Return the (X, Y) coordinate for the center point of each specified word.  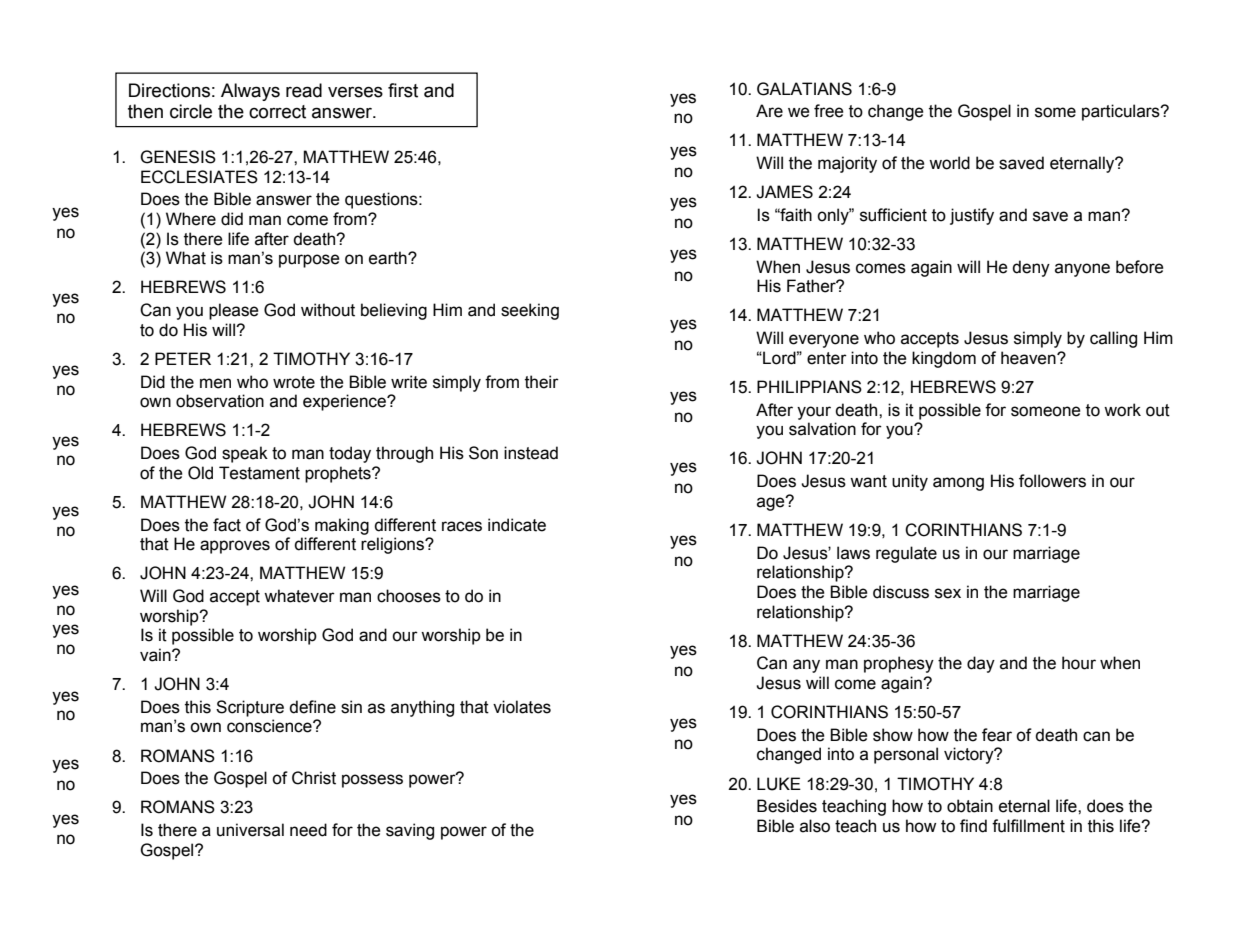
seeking (530, 311)
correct (277, 112)
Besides (787, 806)
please (234, 311)
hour (1079, 663)
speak (245, 454)
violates (522, 707)
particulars (1122, 112)
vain (156, 655)
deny (1031, 268)
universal (250, 830)
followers (1052, 481)
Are (769, 111)
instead (531, 453)
